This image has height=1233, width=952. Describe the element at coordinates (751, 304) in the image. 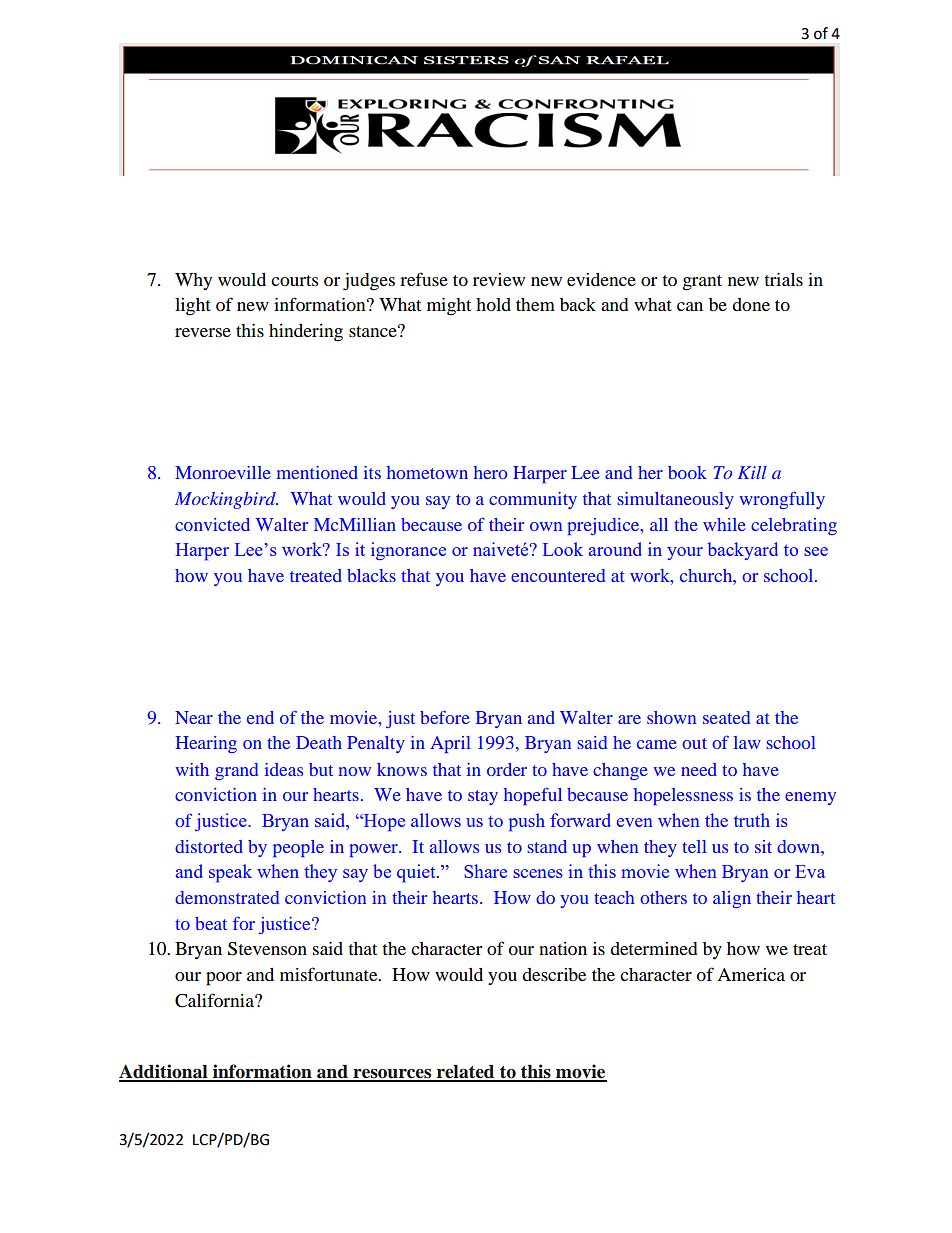

I see `done` at that location.
